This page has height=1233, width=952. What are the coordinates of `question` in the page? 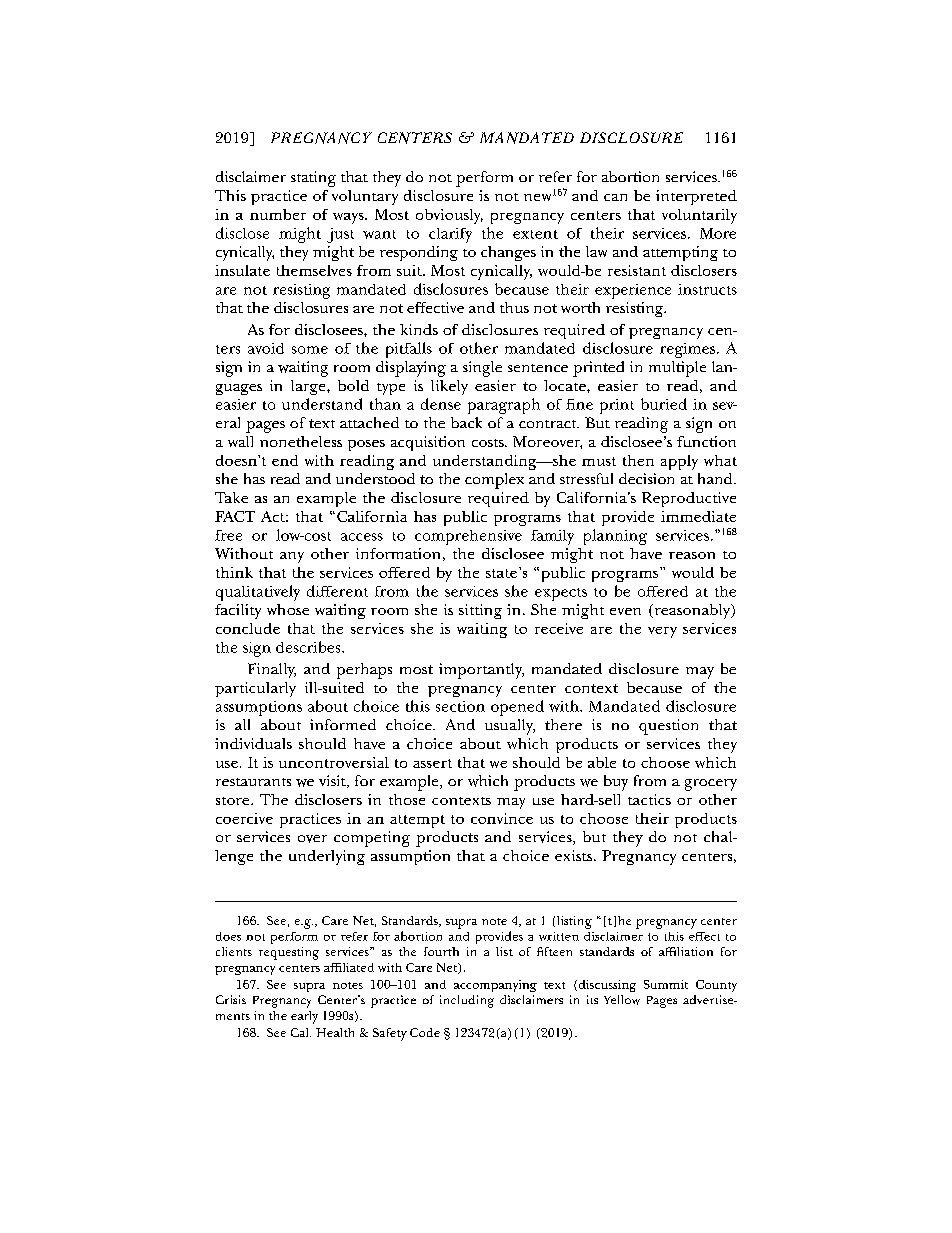 It's located at (668, 727).
